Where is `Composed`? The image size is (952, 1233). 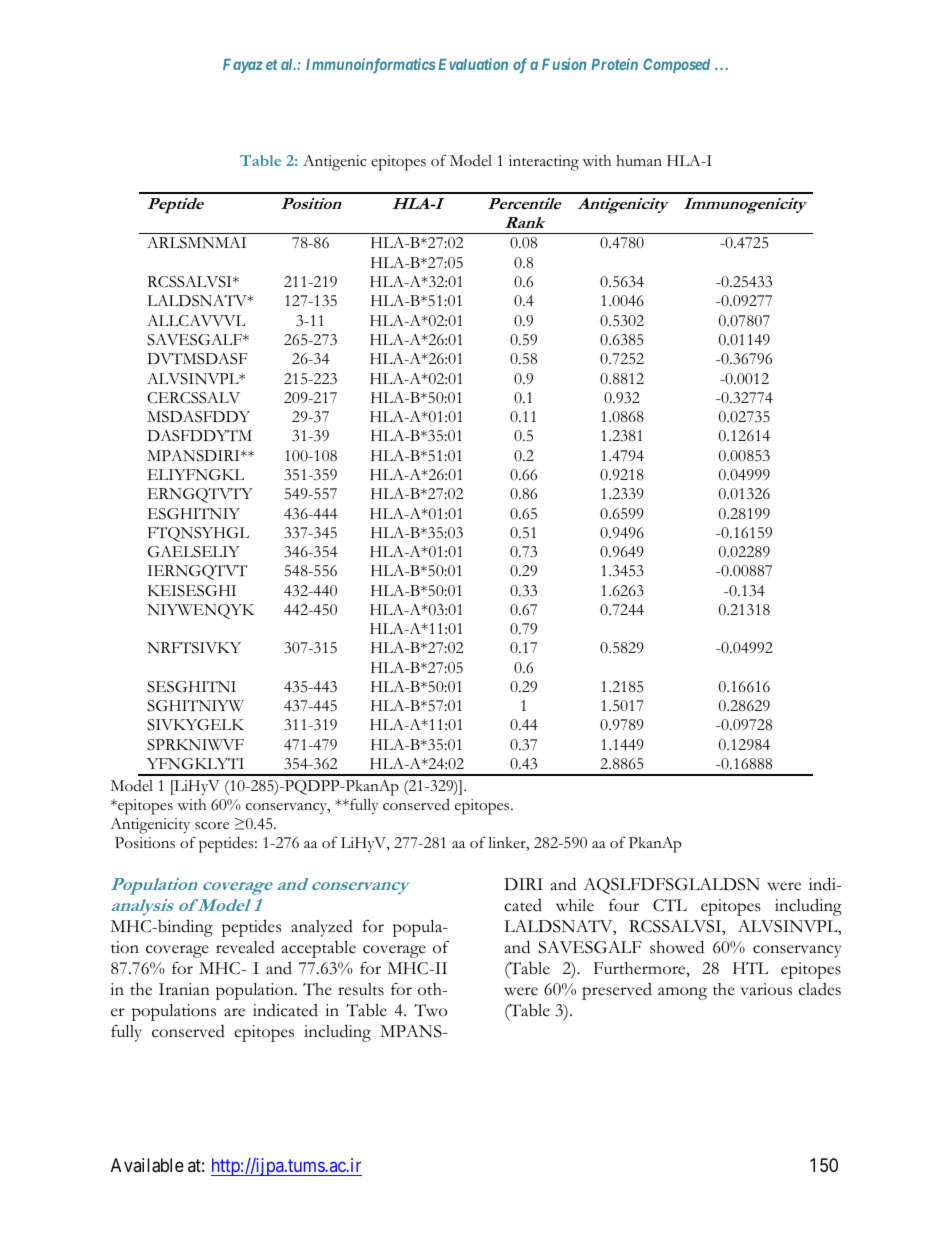
Composed is located at coordinates (676, 65).
